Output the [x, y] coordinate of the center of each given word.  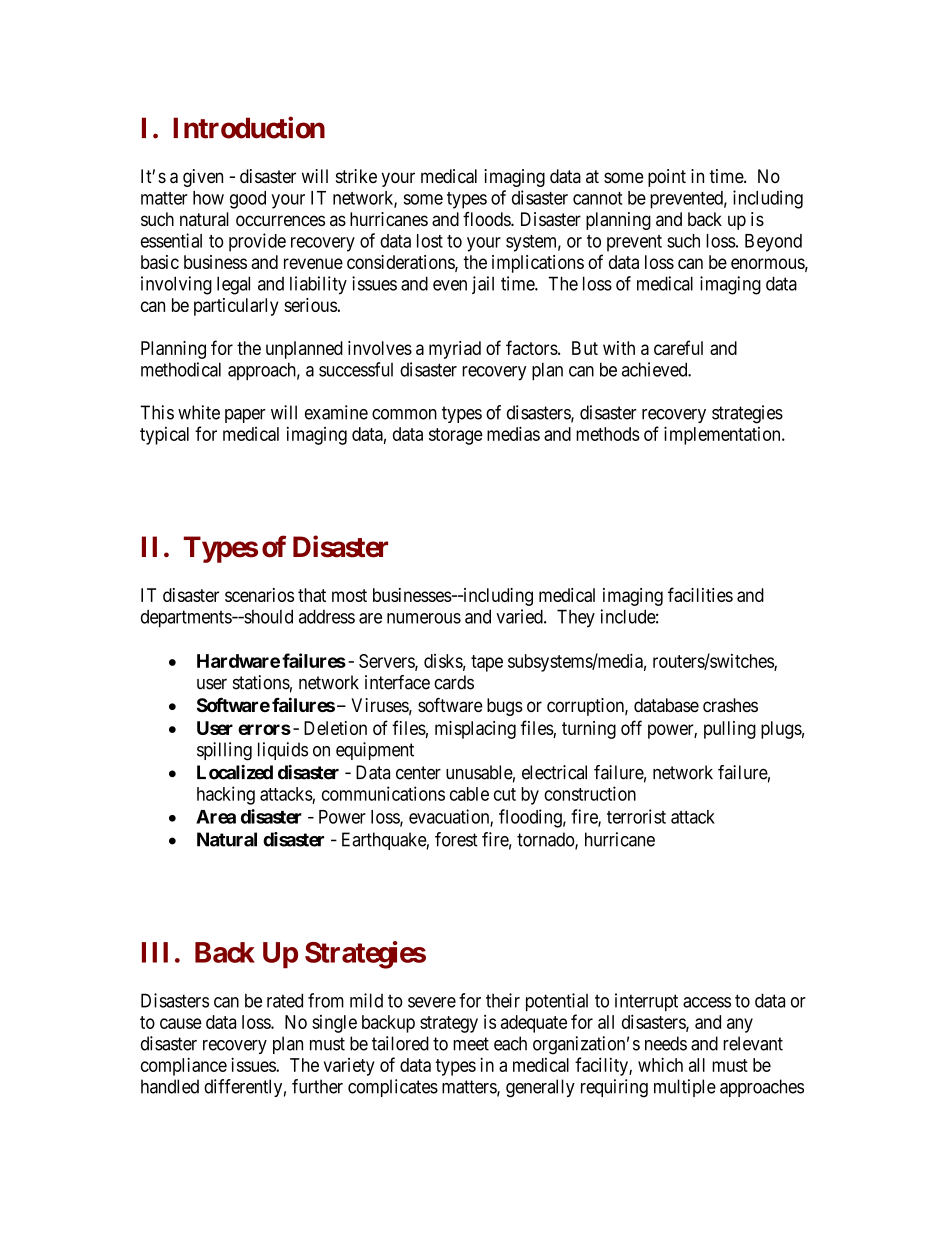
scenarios [259, 595]
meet [471, 1044]
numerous [424, 618]
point [667, 178]
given [203, 178]
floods [487, 219]
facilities [700, 594]
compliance [184, 1066]
